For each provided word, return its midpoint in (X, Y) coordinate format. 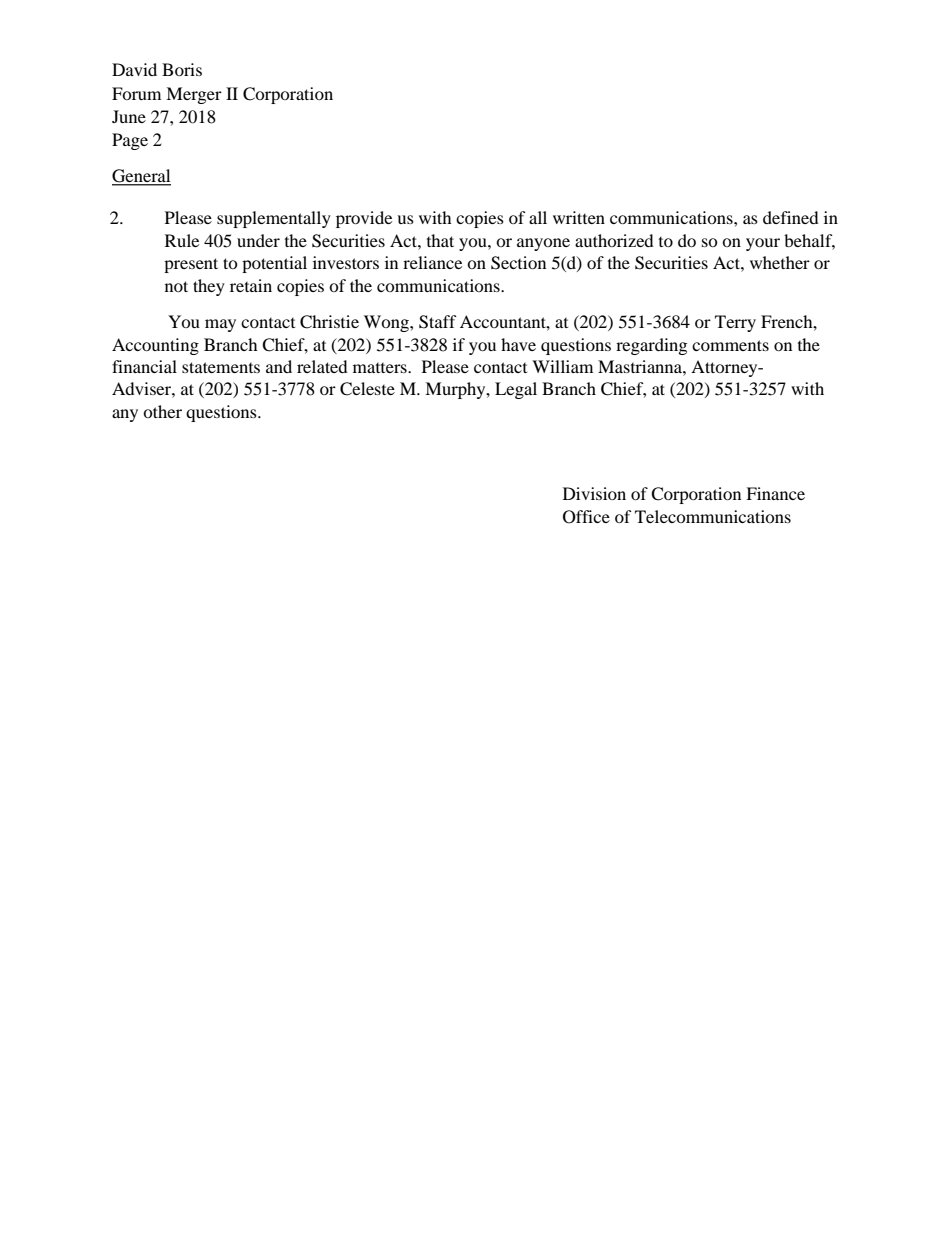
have (518, 344)
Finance (775, 493)
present (191, 265)
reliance (432, 262)
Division (594, 493)
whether (780, 262)
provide (364, 219)
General (141, 177)
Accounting (155, 346)
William (562, 366)
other (162, 411)
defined (791, 217)
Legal (516, 390)
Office (586, 517)
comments (730, 345)
